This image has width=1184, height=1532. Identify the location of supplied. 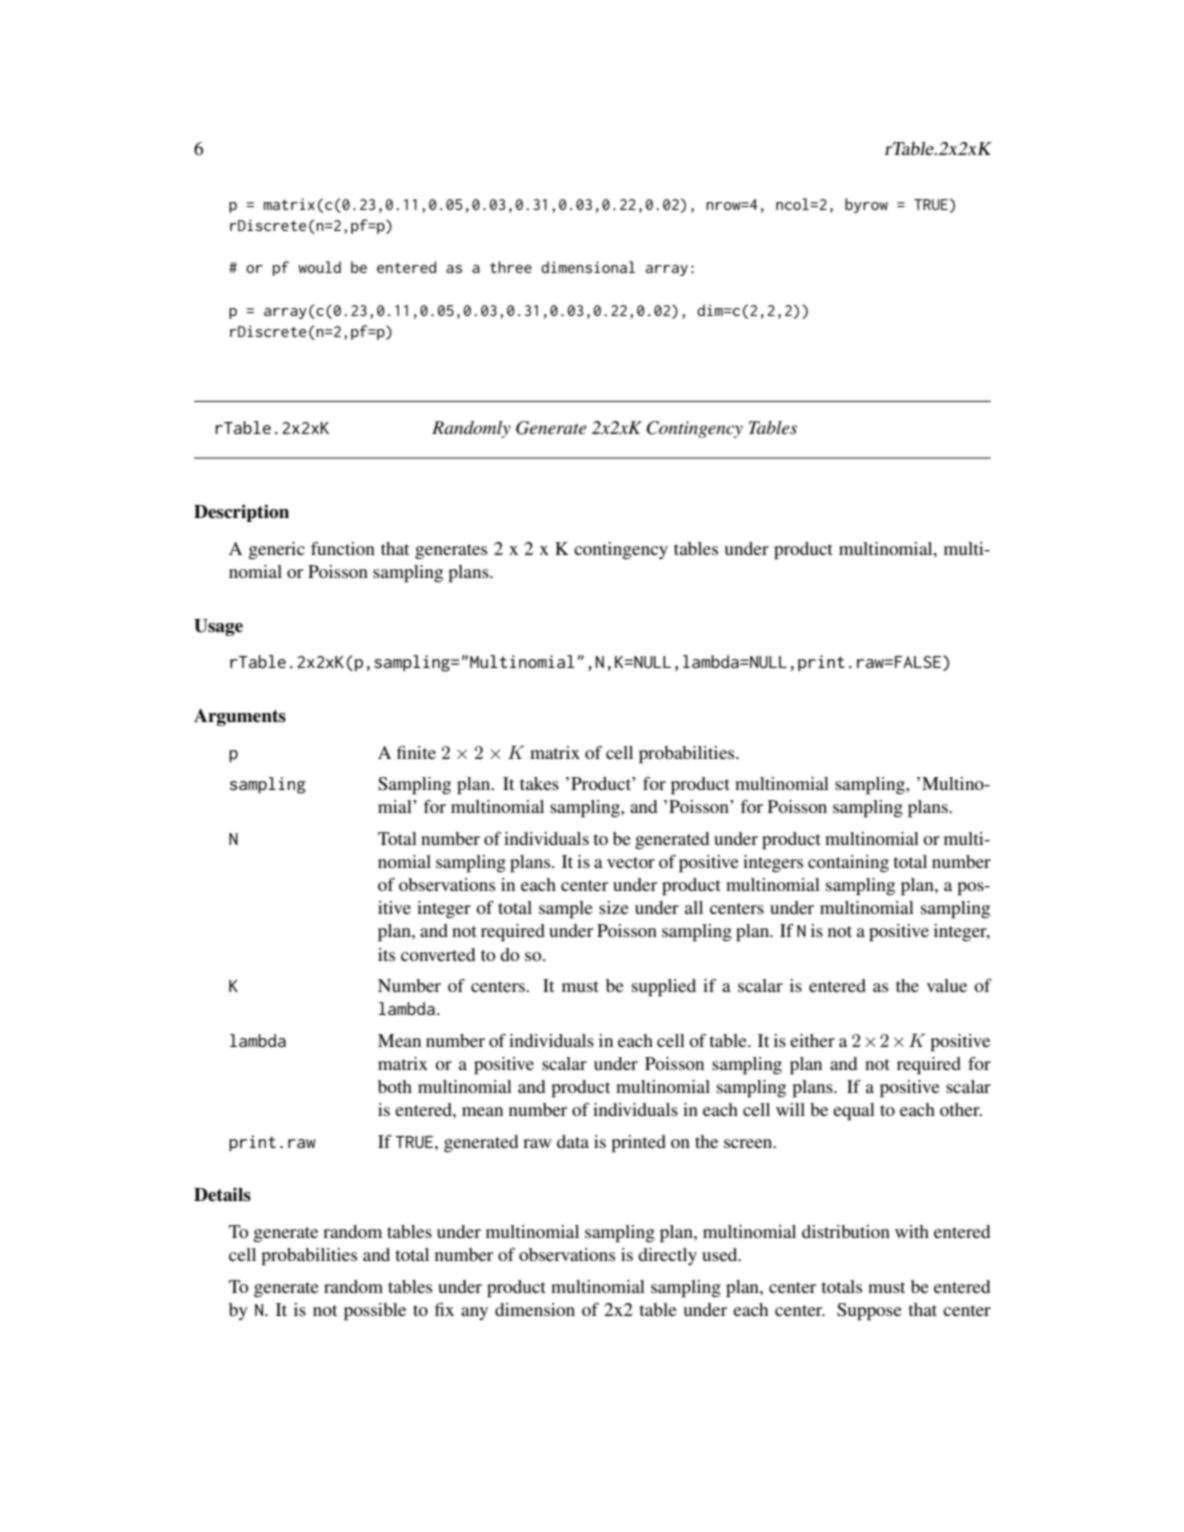
(664, 988).
